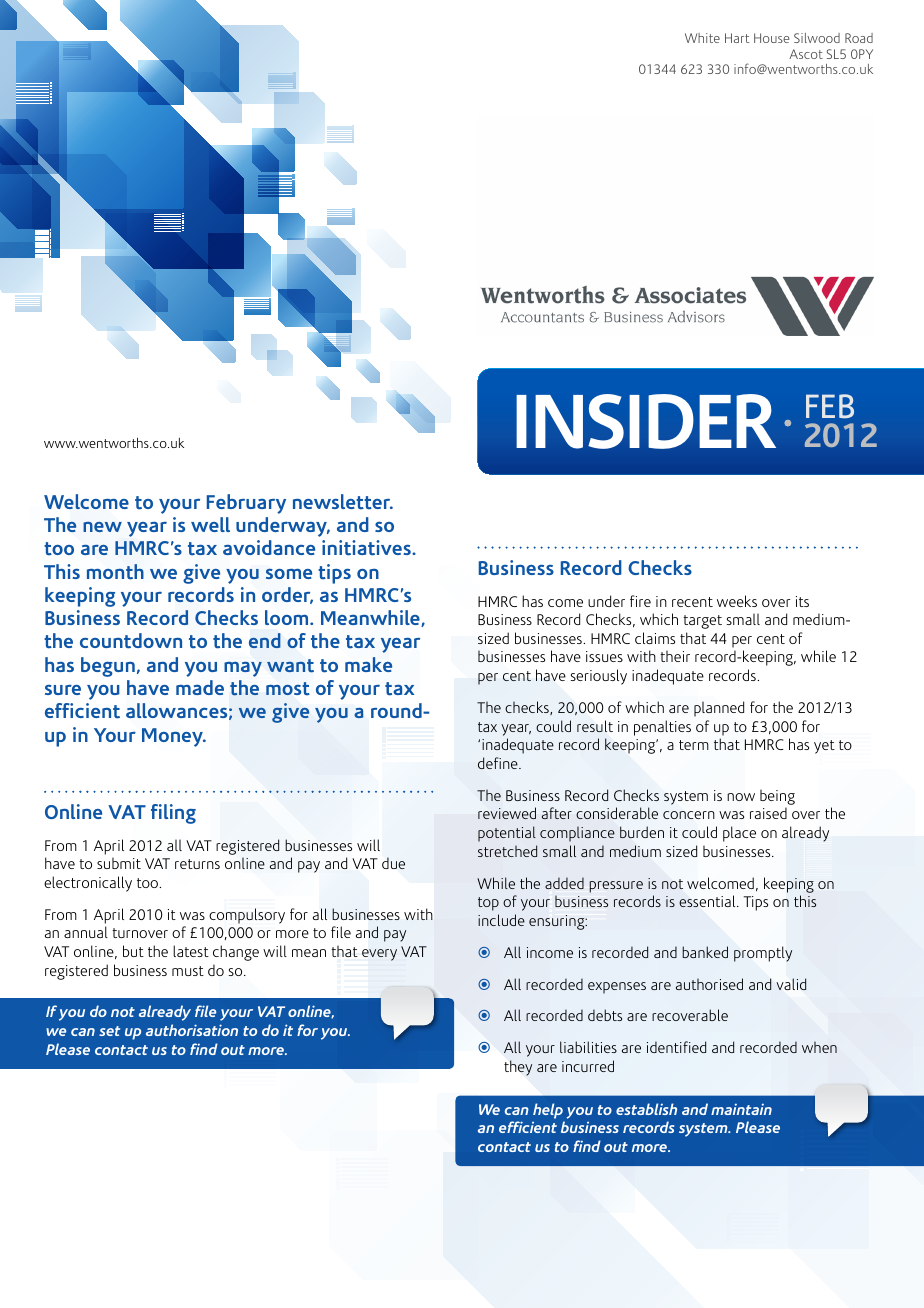  I want to click on raised, so click(768, 813).
